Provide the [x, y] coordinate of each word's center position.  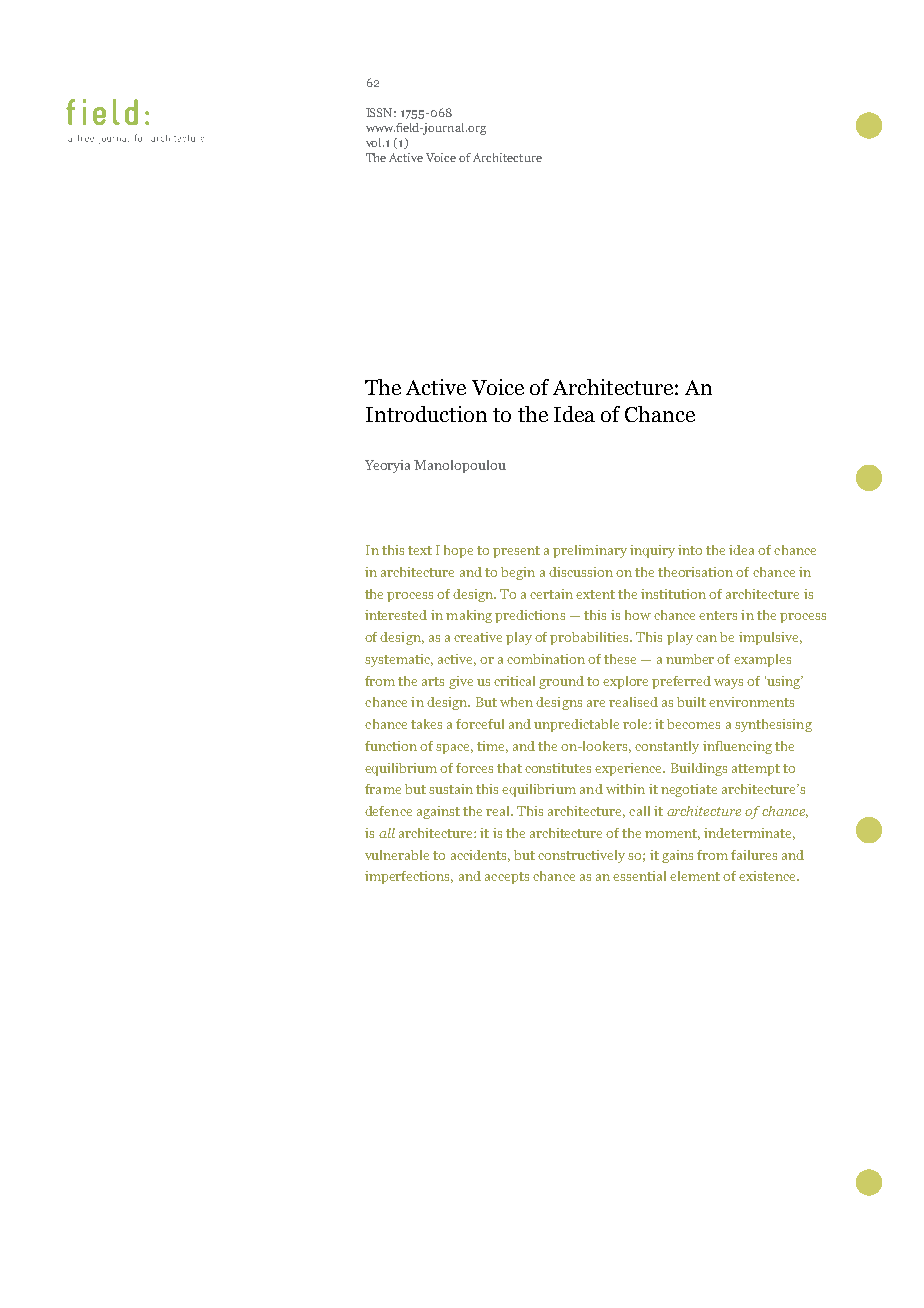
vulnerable [397, 855]
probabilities [590, 638]
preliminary [590, 551]
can [706, 638]
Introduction [426, 414]
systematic [399, 660]
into [690, 550]
